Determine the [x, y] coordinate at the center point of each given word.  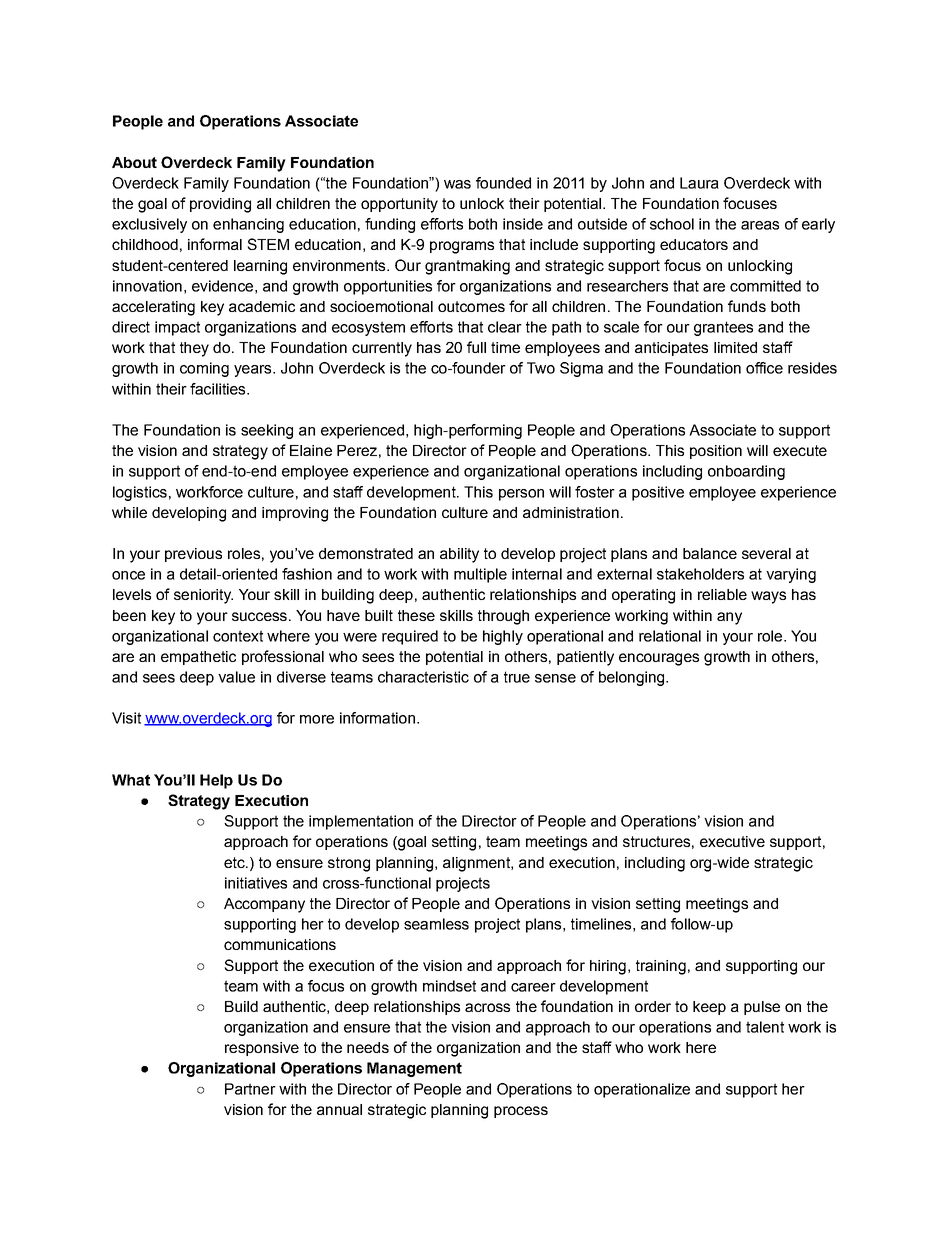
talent [765, 1027]
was [457, 184]
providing [220, 205]
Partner [250, 1089]
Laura [699, 183]
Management [414, 1069]
